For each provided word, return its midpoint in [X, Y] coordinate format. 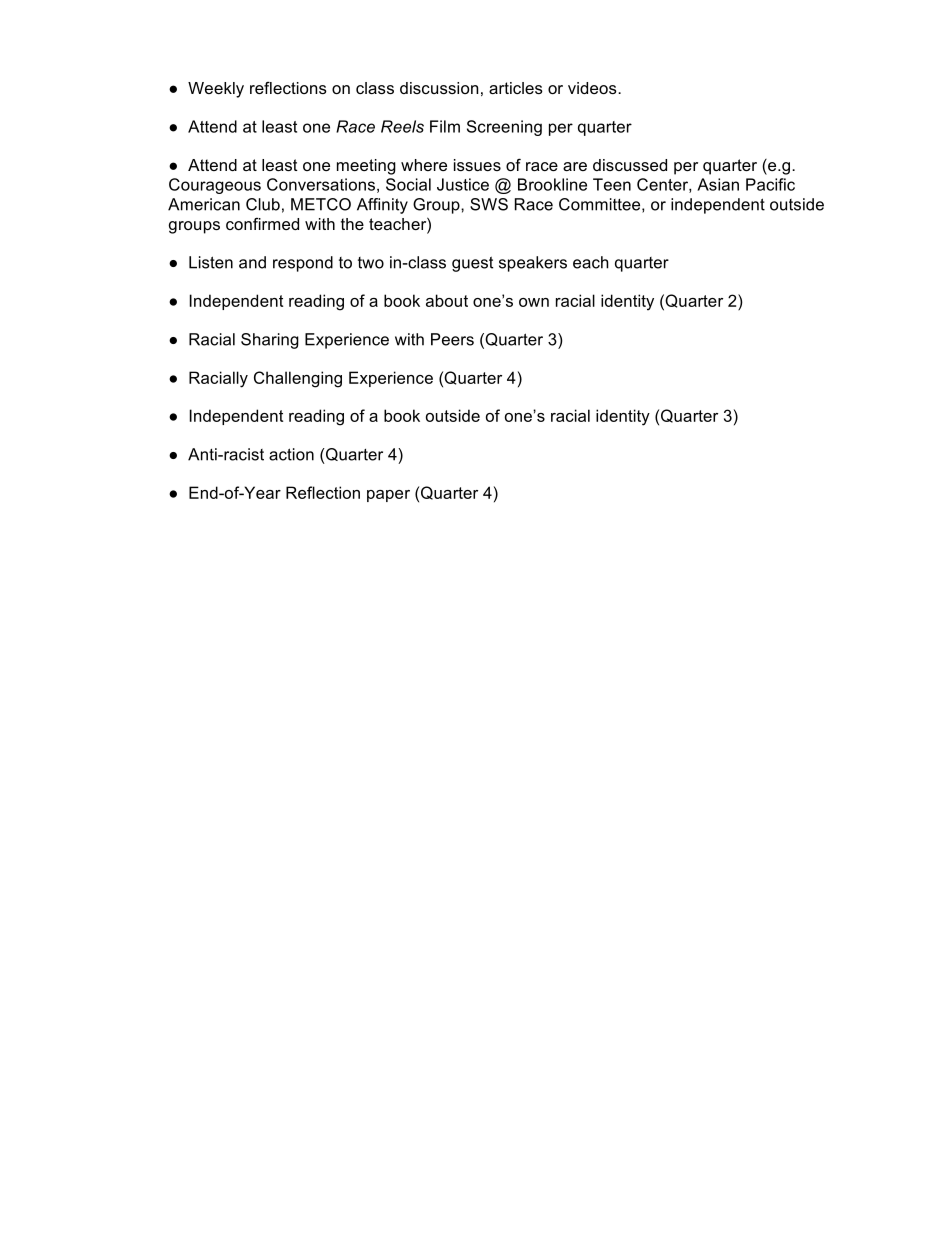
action [291, 454]
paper [388, 496]
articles [516, 88]
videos [593, 88]
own [534, 302]
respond [303, 264]
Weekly [216, 90]
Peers [452, 339]
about [447, 300]
